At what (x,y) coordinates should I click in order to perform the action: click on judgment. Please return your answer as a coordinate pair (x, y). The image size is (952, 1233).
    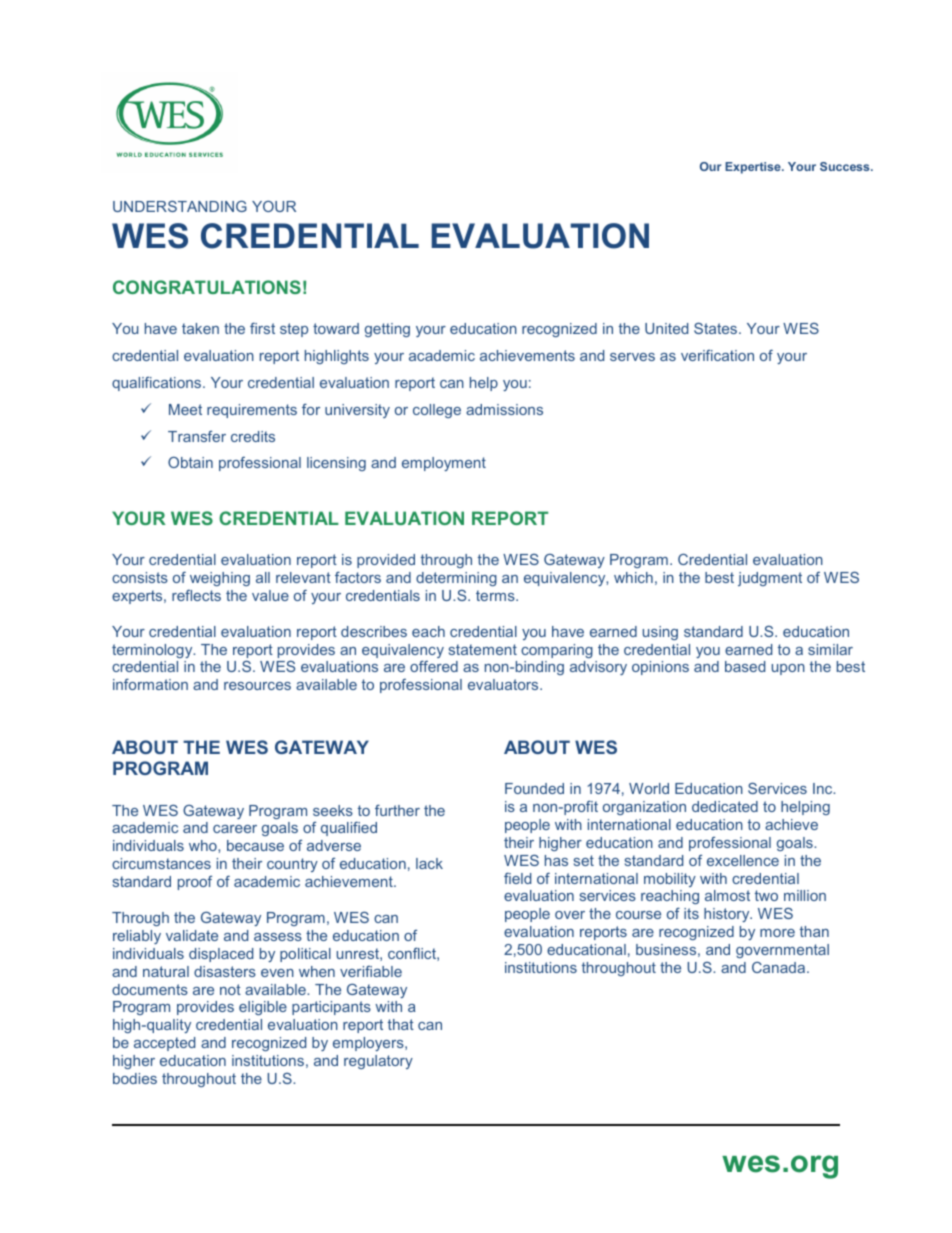
    Looking at the image, I should click on (770, 579).
